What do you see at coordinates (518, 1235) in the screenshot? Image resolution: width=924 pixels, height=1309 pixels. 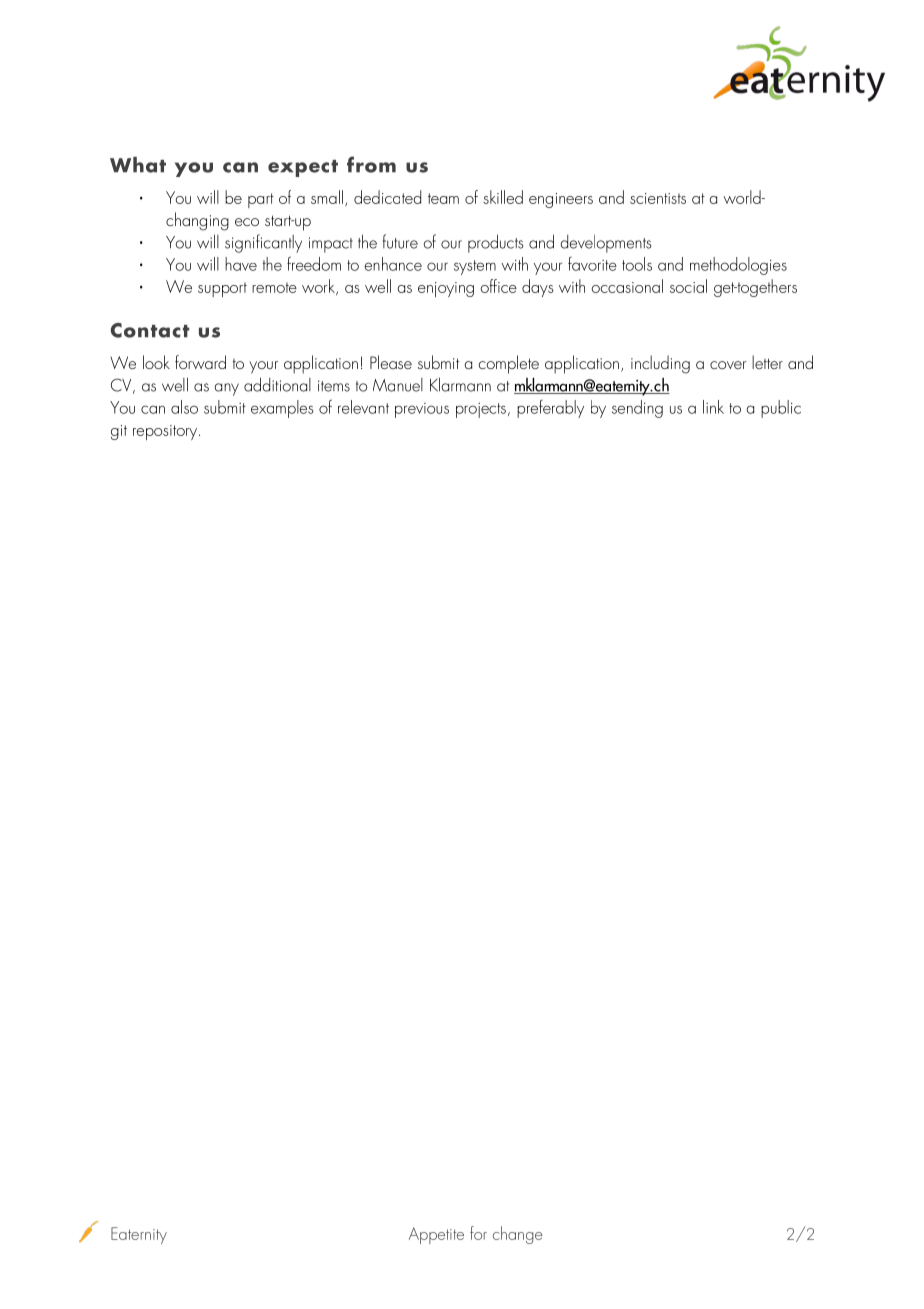 I see `change` at bounding box center [518, 1235].
